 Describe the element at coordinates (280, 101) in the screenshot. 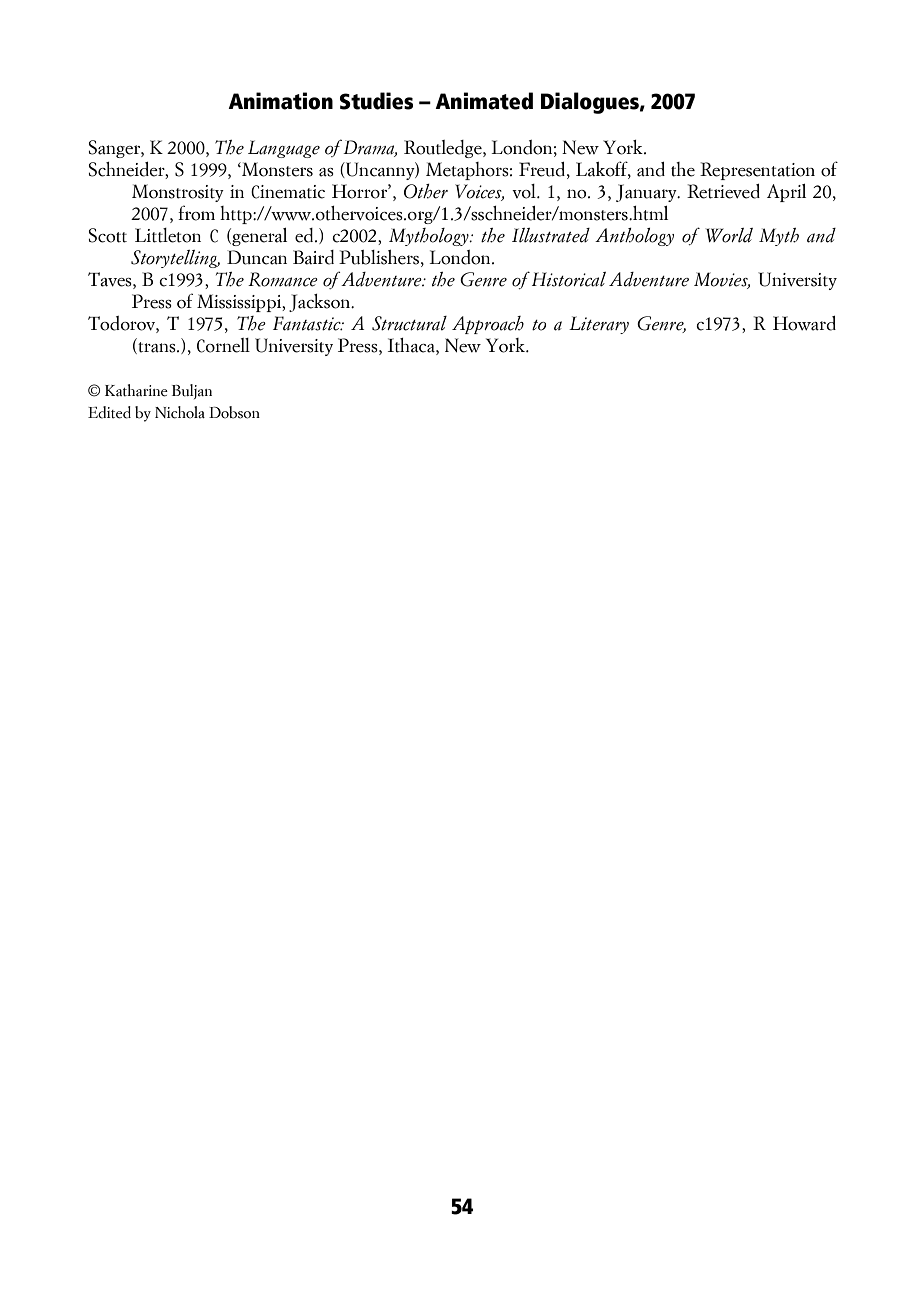

I see `Animation` at that location.
